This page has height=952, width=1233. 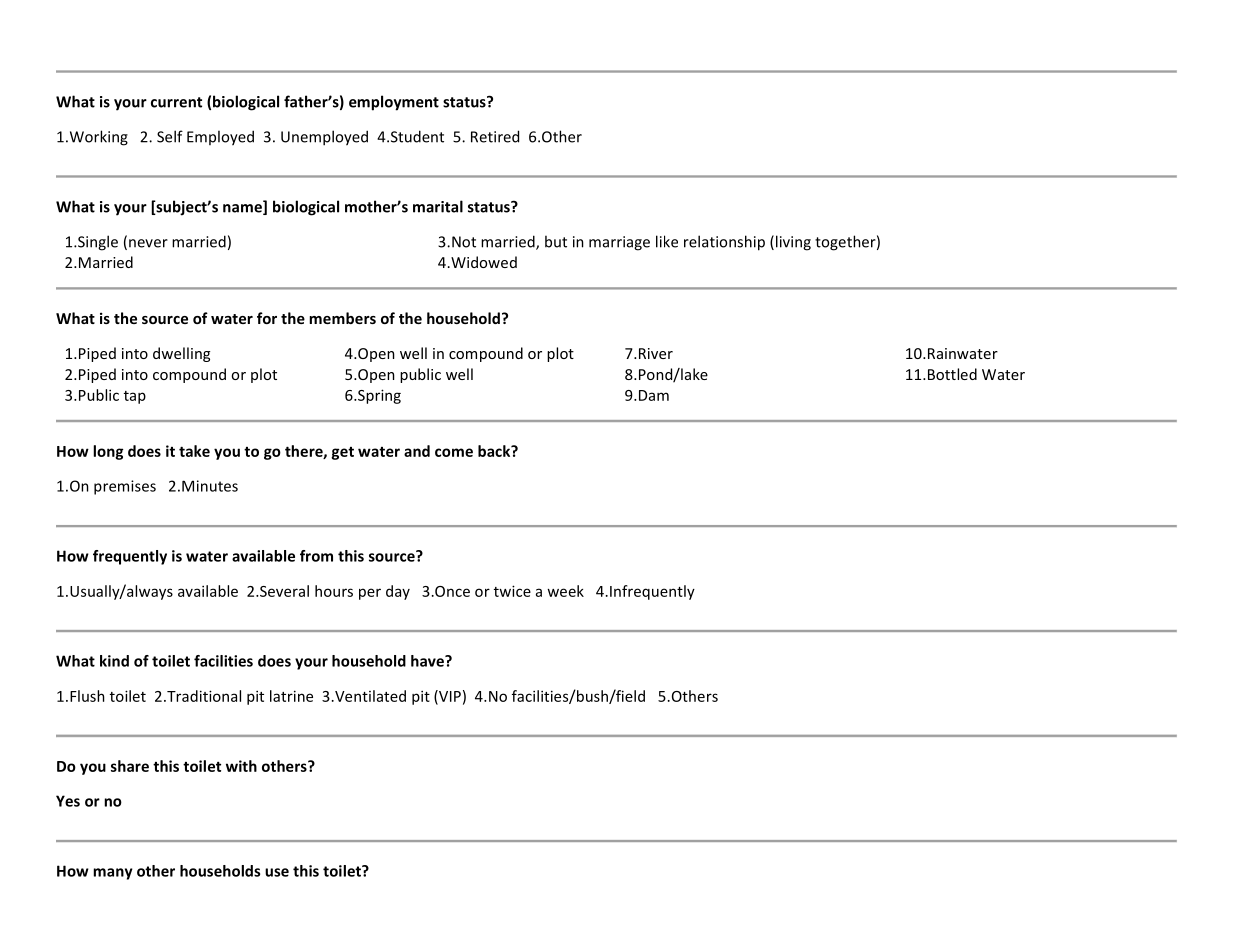 I want to click on relationship, so click(x=724, y=243).
